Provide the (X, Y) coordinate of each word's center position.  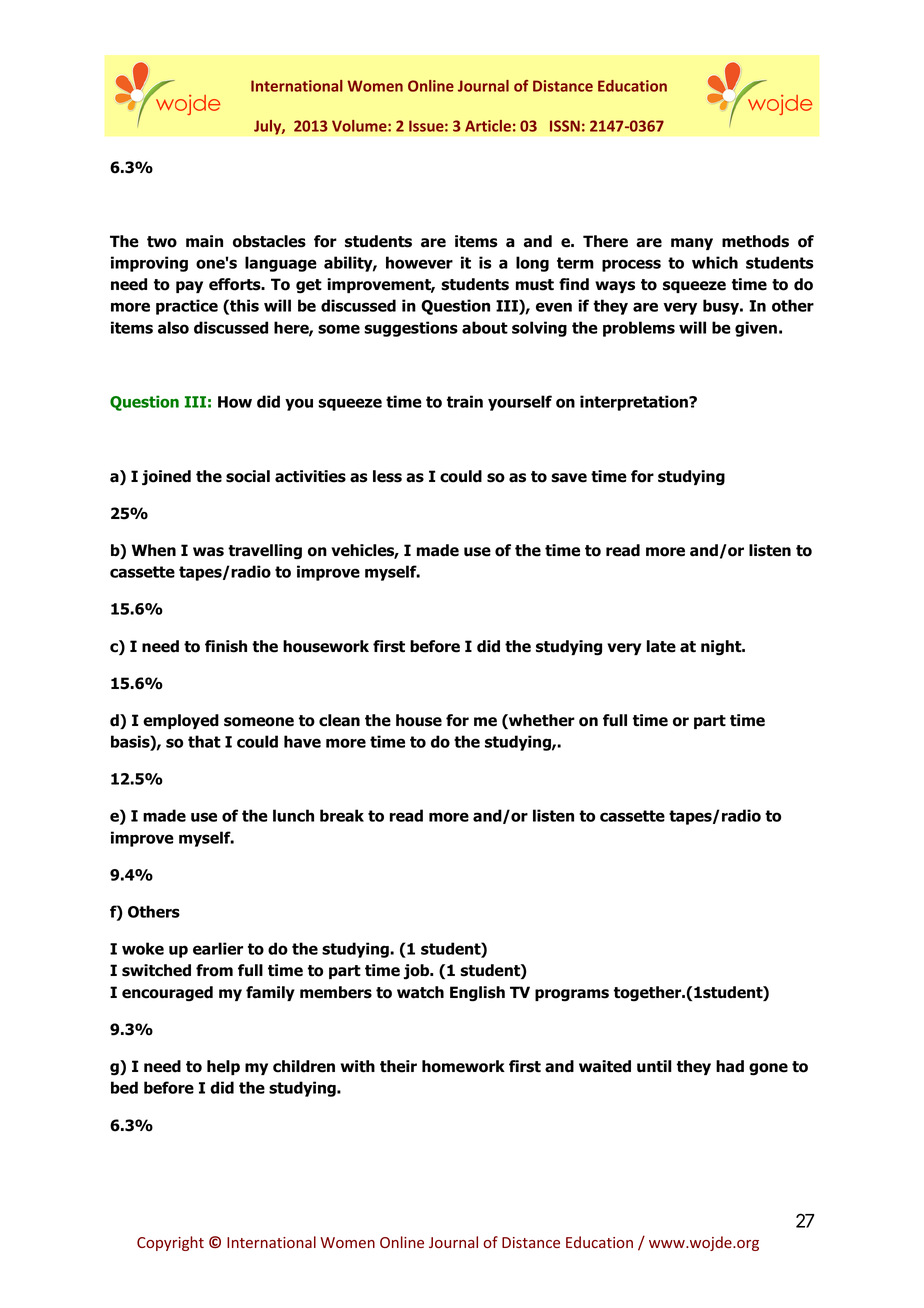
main (204, 241)
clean (339, 720)
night (722, 648)
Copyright (170, 1243)
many (692, 244)
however (419, 262)
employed (181, 721)
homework (463, 1066)
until (654, 1066)
